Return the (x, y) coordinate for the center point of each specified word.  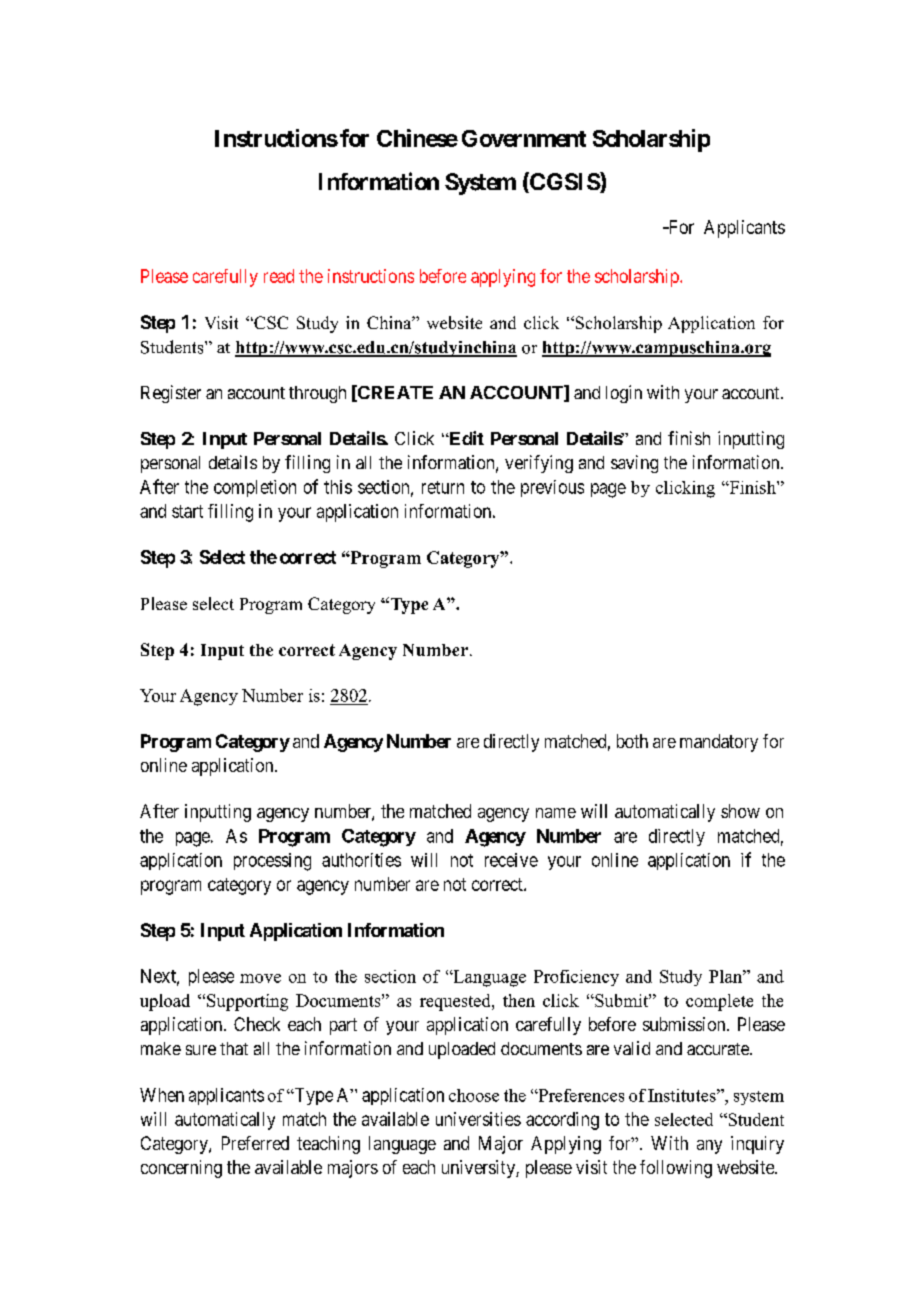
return (443, 487)
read (279, 276)
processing (272, 862)
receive (511, 860)
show (740, 811)
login (624, 394)
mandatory (719, 743)
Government (524, 138)
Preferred (255, 1143)
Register (171, 394)
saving (634, 464)
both (632, 741)
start (187, 511)
